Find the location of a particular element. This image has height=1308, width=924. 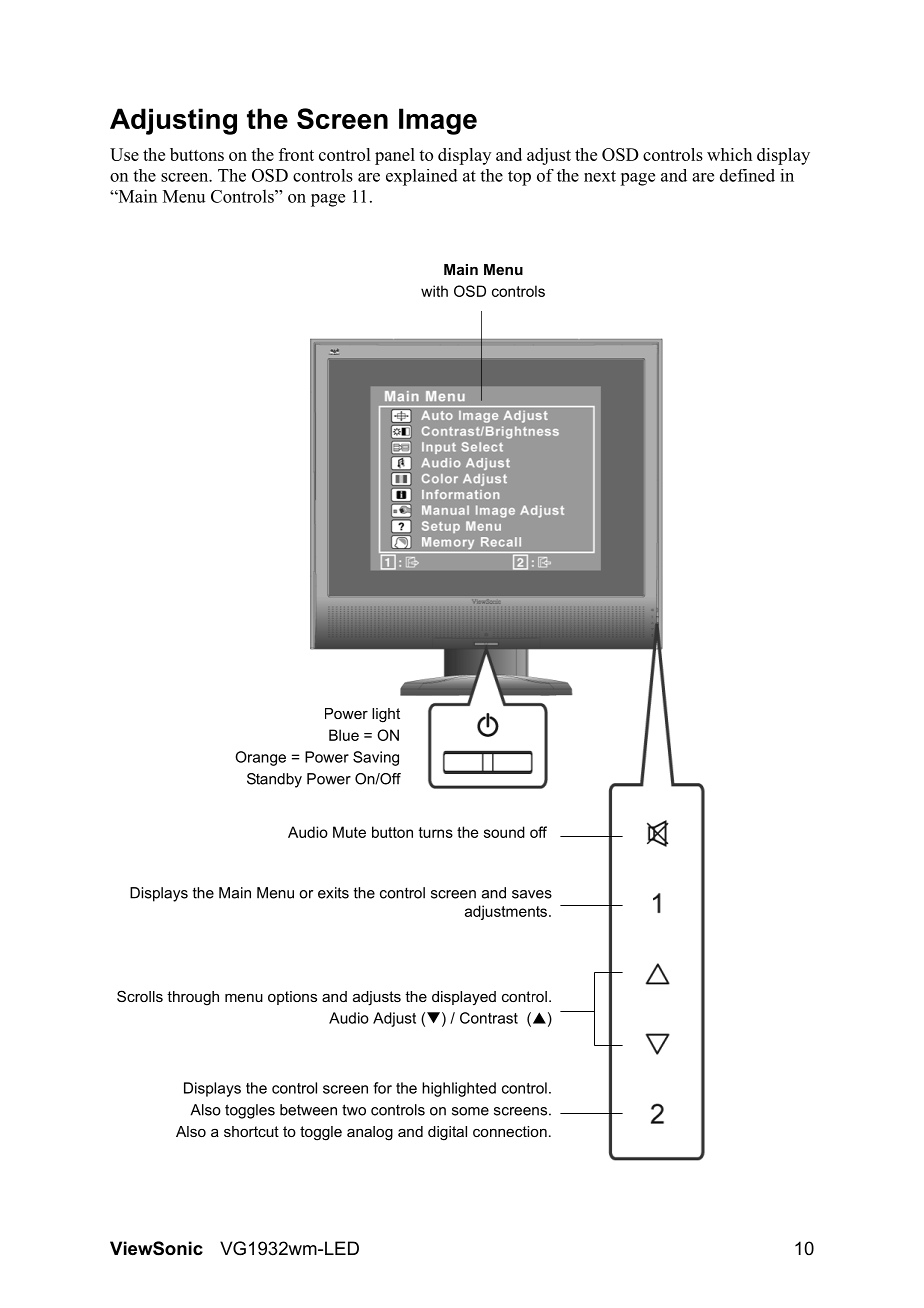

explained is located at coordinates (422, 177).
